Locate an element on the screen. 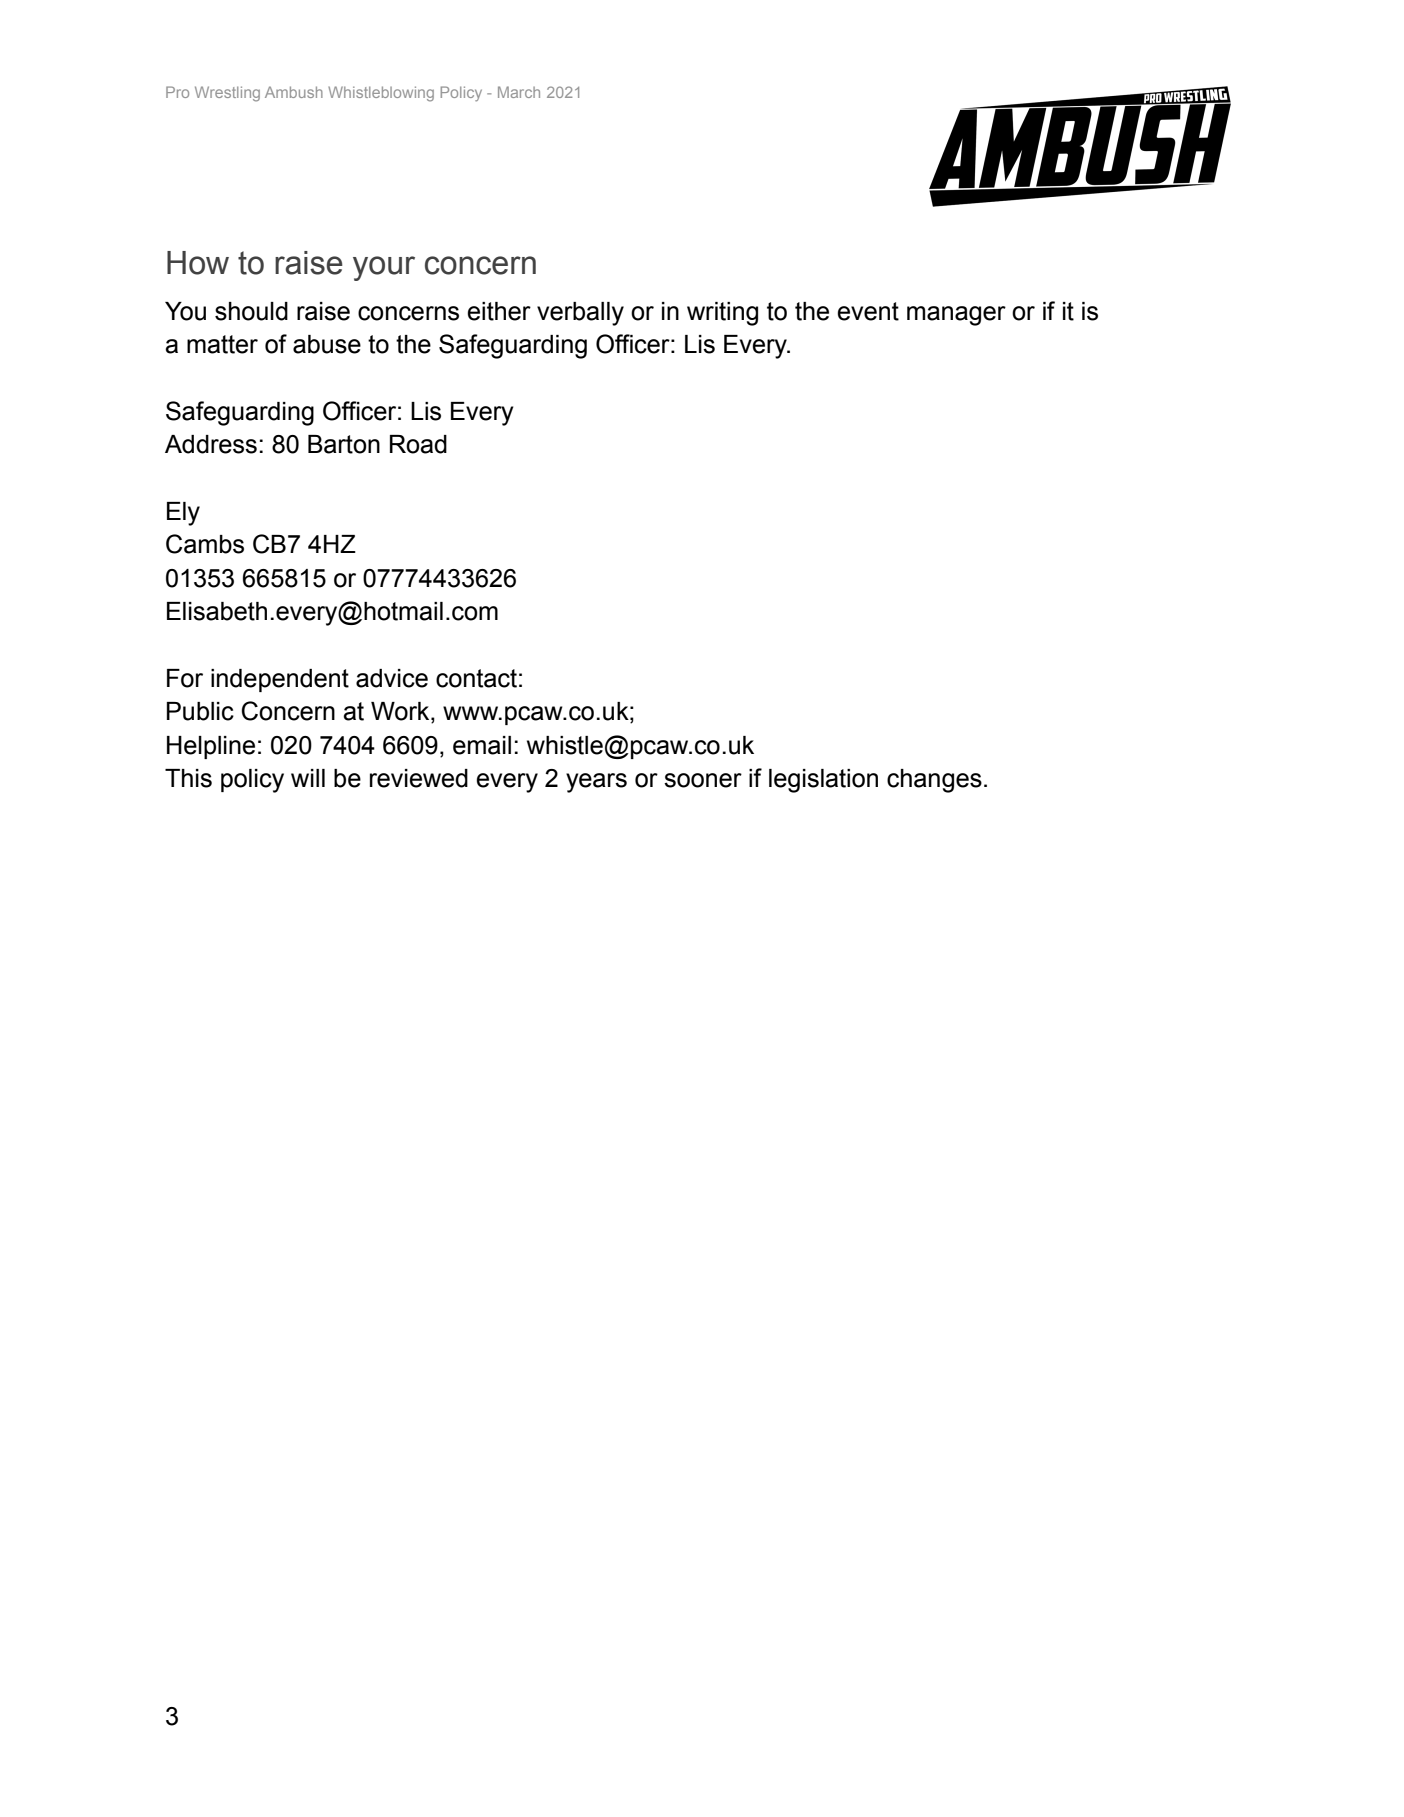 This screenshot has width=1404, height=1817. Ambush is located at coordinates (294, 92).
